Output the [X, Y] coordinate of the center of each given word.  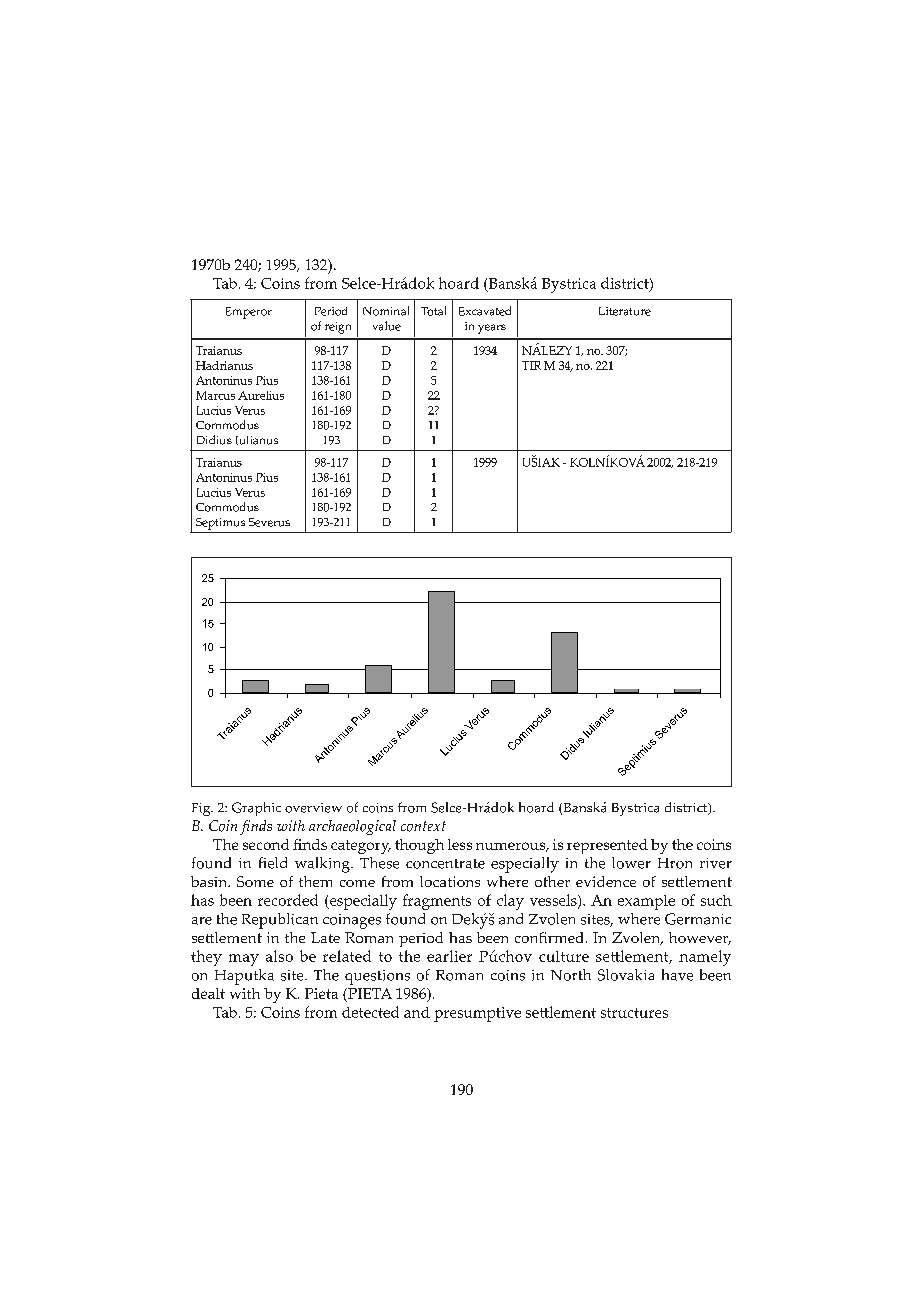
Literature [625, 311]
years [492, 329]
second [266, 844]
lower [631, 863]
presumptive [477, 1014]
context [423, 826]
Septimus [220, 524]
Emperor [249, 313]
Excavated [485, 311]
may [244, 960]
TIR [531, 365]
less [460, 844]
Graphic [256, 809]
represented [607, 846]
